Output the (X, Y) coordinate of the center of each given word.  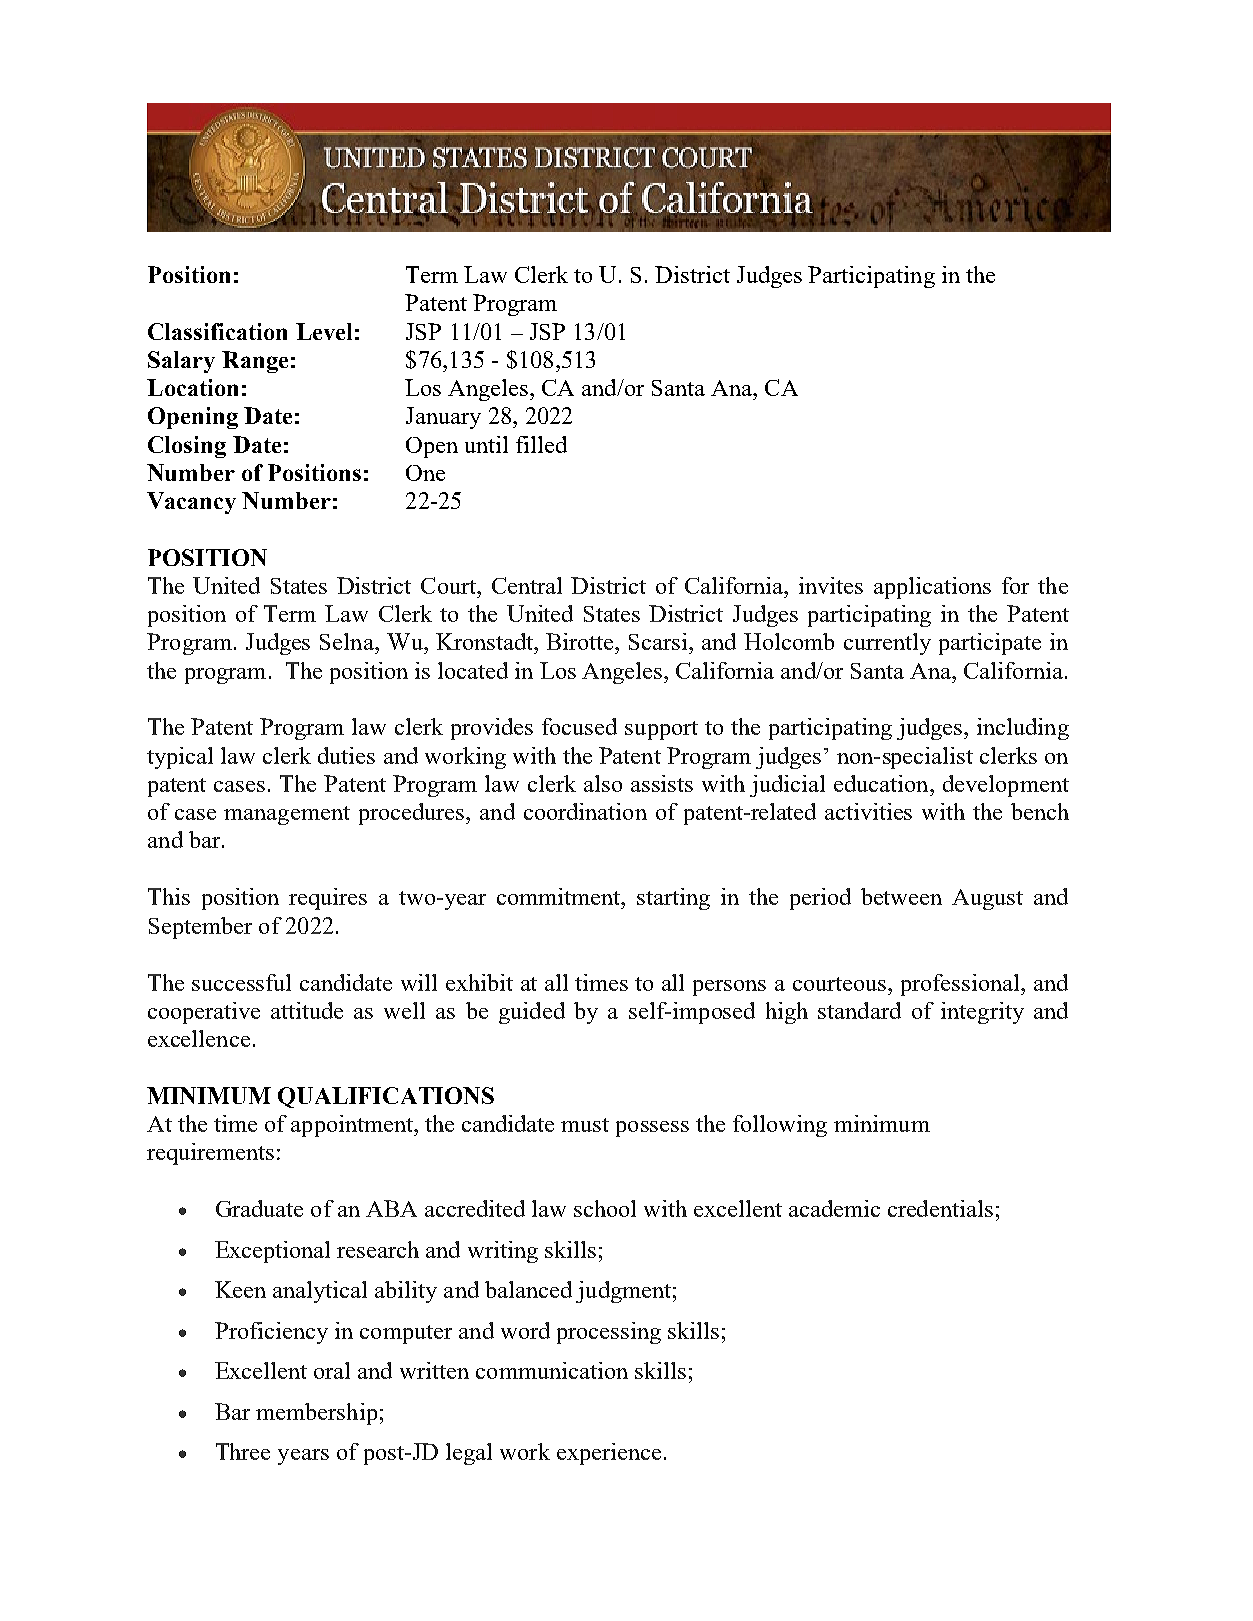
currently (887, 644)
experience (609, 1454)
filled (541, 444)
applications (932, 588)
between (901, 896)
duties (346, 755)
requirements (210, 1154)
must (585, 1125)
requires (328, 899)
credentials (940, 1208)
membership (316, 1414)
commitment (560, 896)
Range (255, 362)
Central (527, 585)
